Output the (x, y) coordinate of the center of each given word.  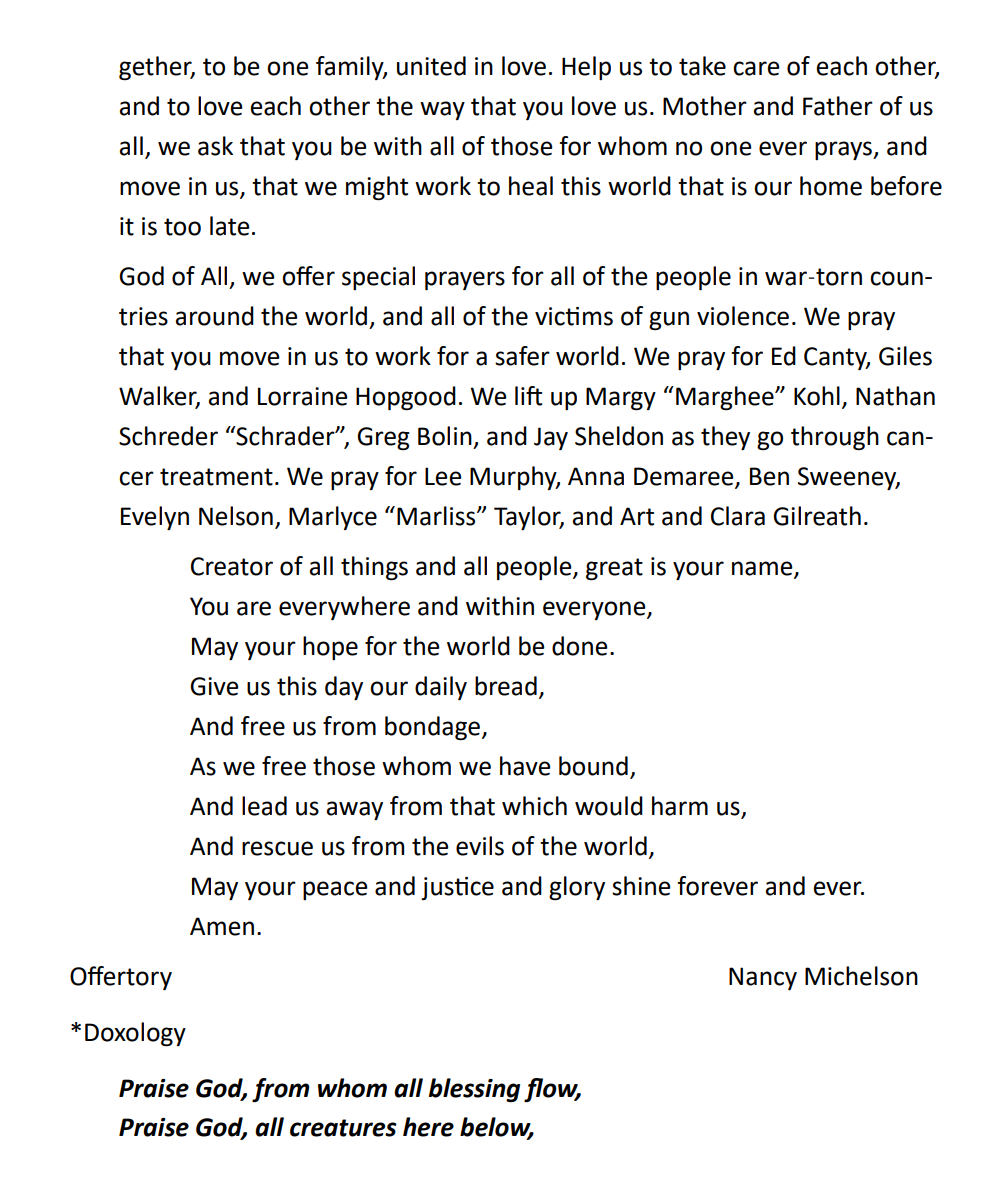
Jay (551, 438)
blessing (474, 1090)
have (525, 766)
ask (215, 146)
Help (586, 68)
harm (680, 806)
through (835, 438)
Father (838, 106)
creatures (343, 1128)
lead (264, 806)
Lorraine (303, 396)
